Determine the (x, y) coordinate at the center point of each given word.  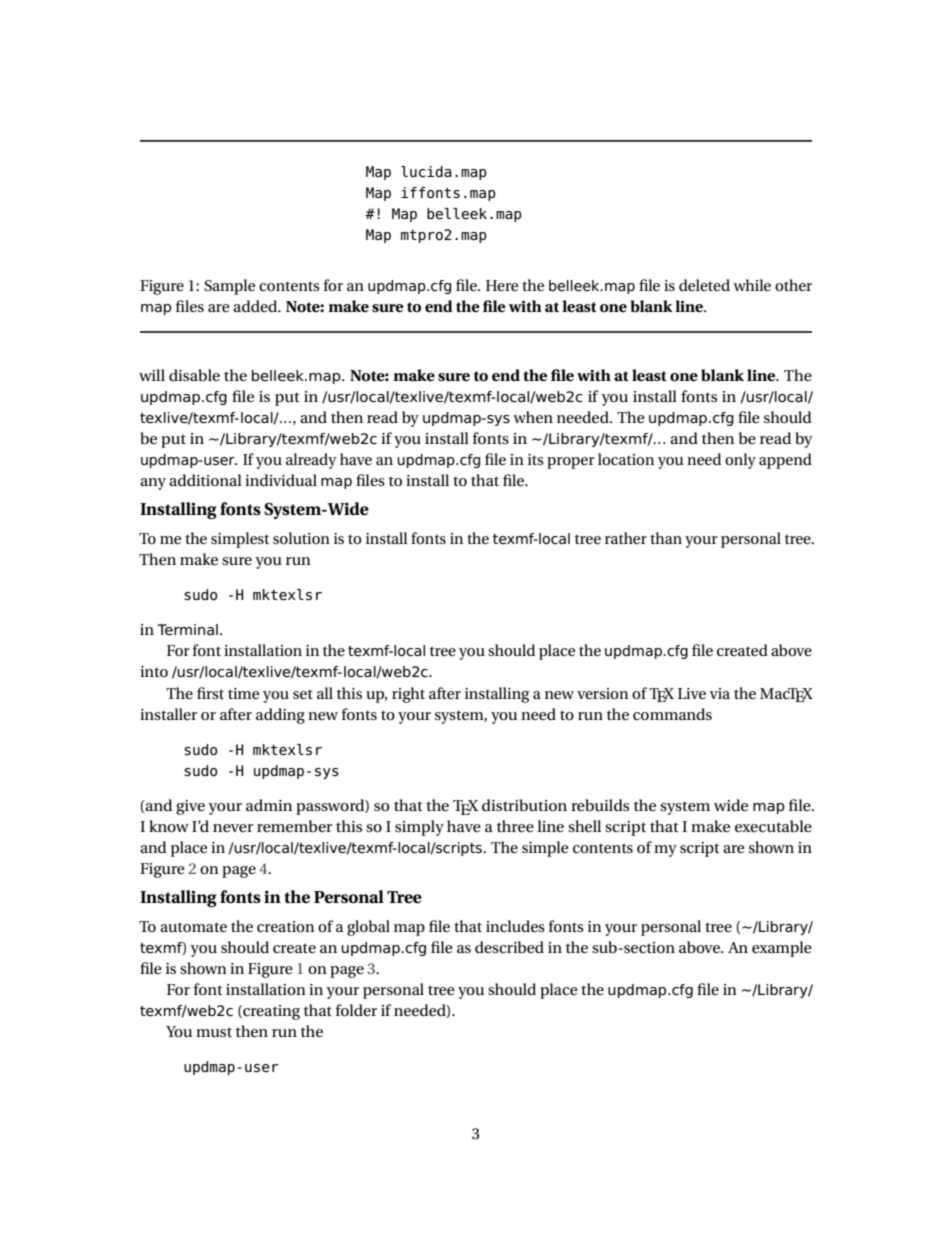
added (256, 306)
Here (502, 285)
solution (301, 538)
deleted (704, 285)
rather (626, 538)
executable (773, 826)
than (666, 538)
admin (269, 805)
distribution (524, 805)
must (214, 1032)
